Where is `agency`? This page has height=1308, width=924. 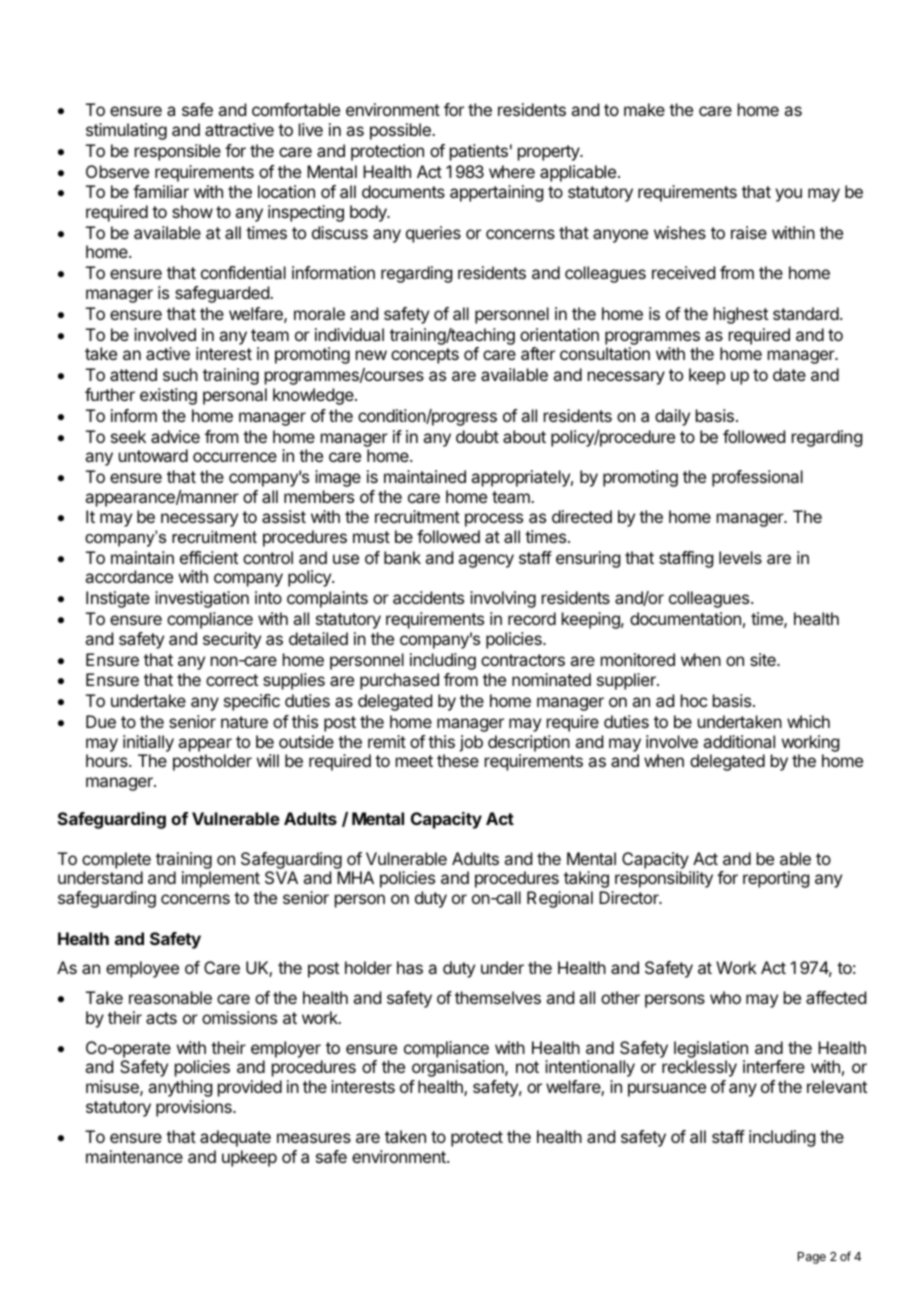
agency is located at coordinates (486, 561).
